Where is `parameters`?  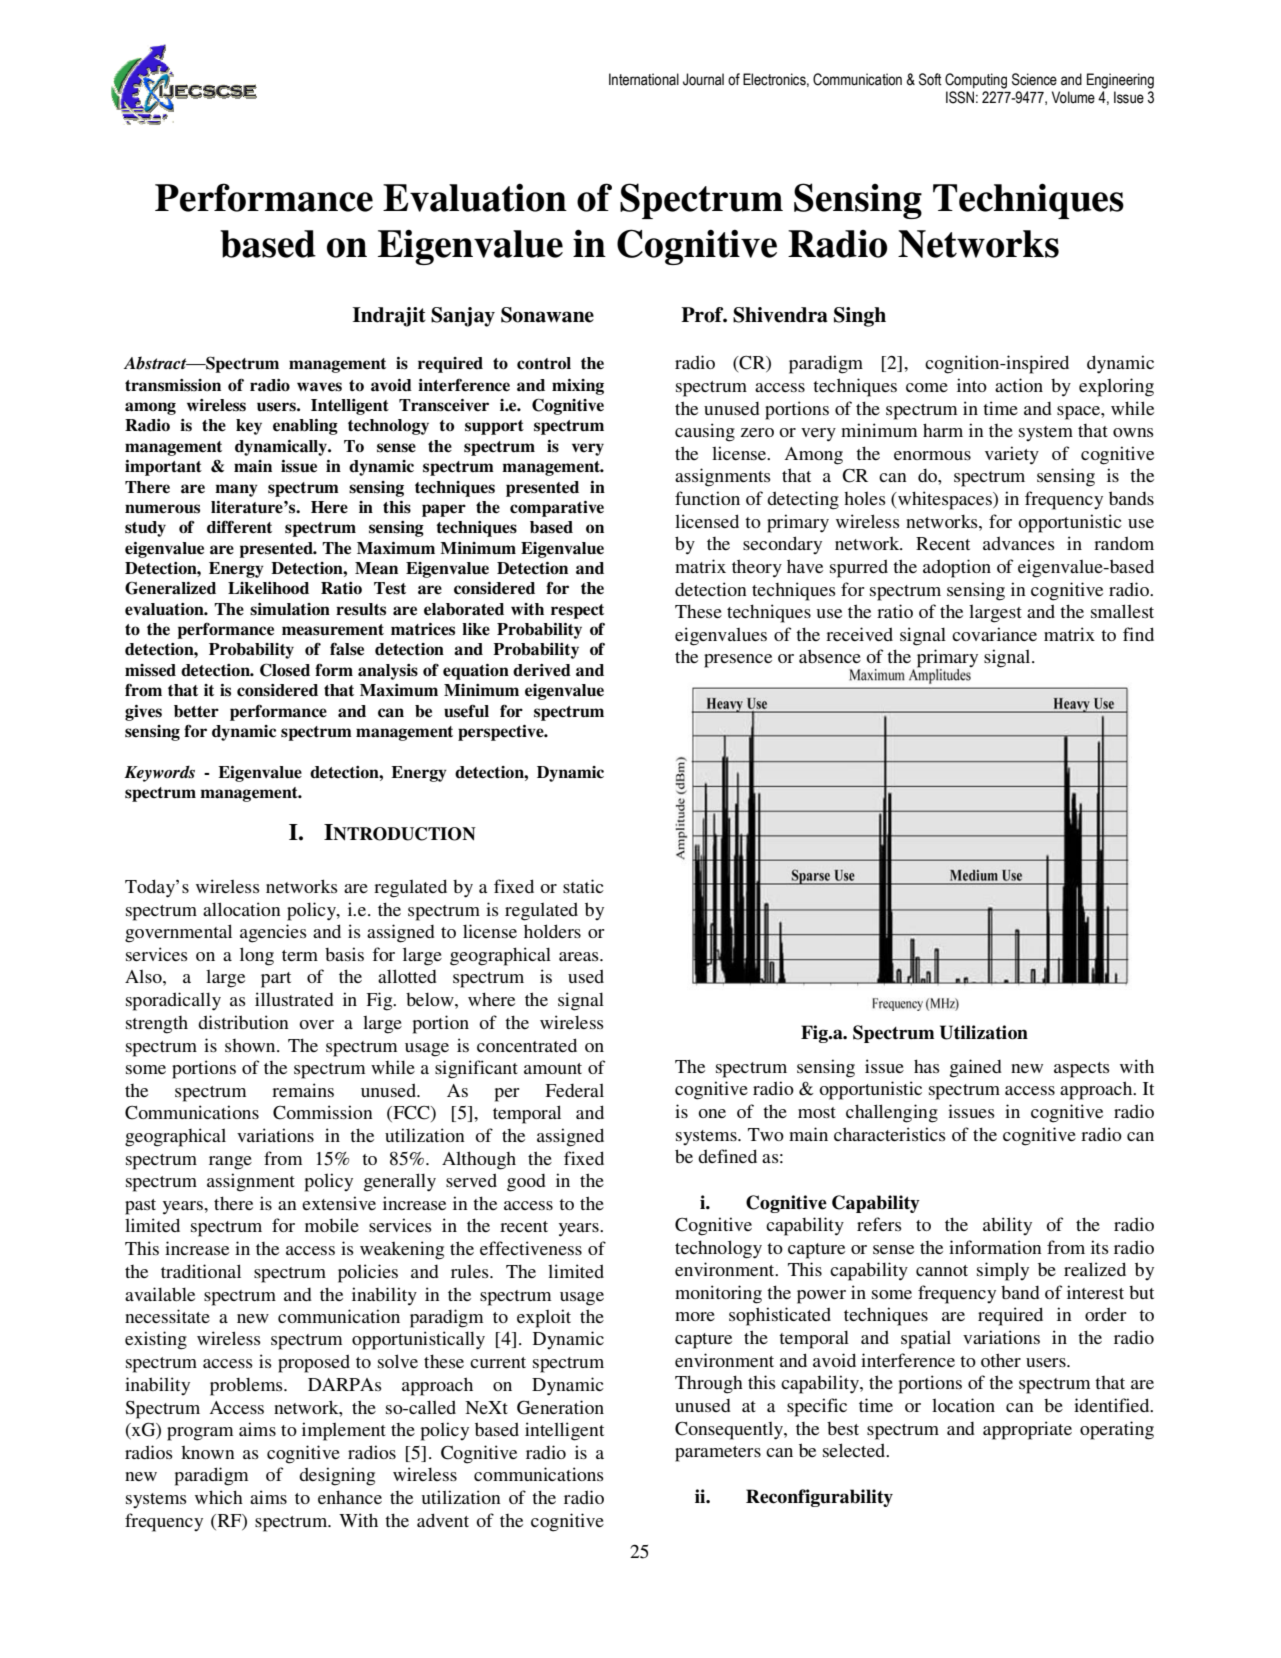
parameters is located at coordinates (718, 1454).
